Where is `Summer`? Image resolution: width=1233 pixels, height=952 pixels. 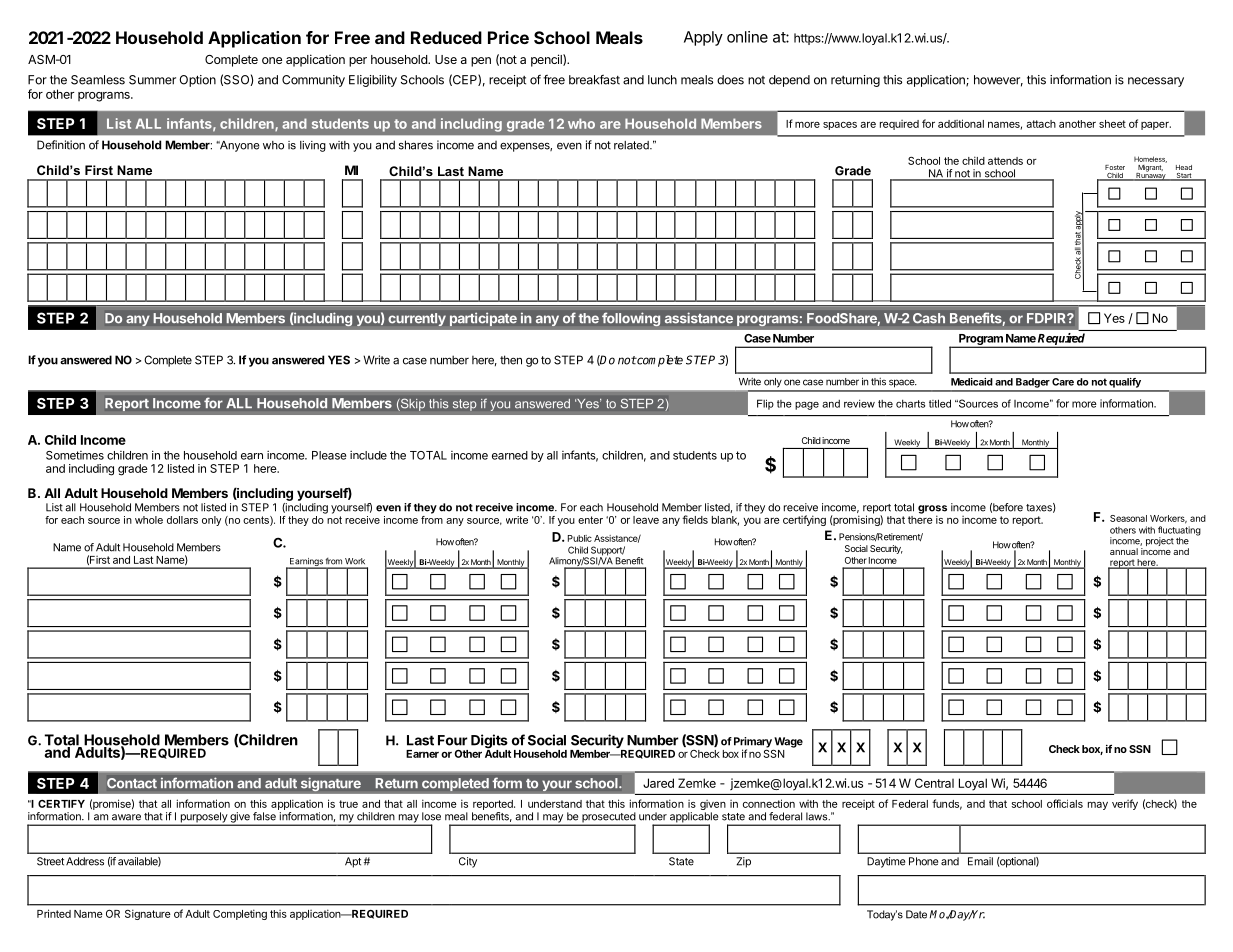
Summer is located at coordinates (152, 80).
